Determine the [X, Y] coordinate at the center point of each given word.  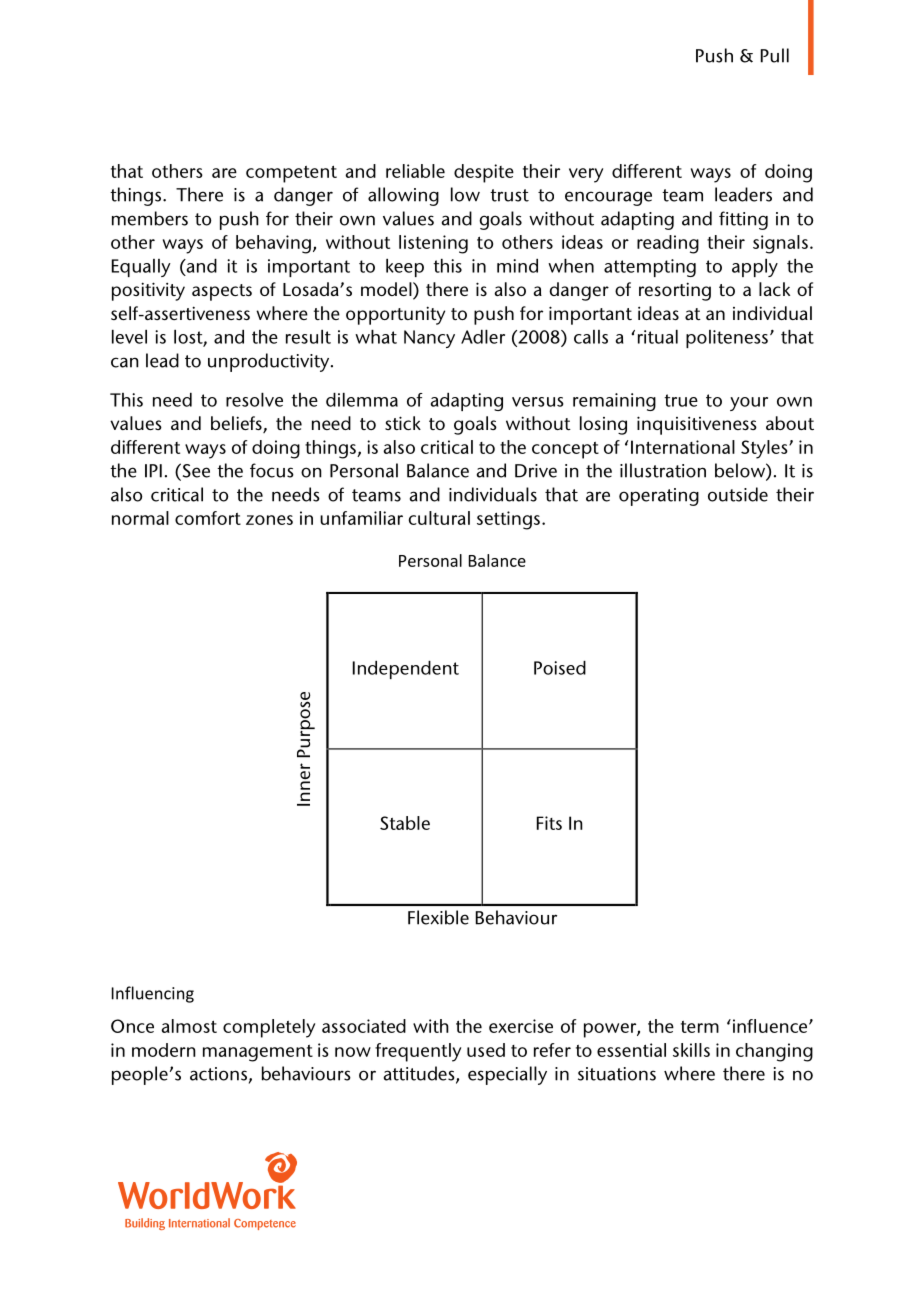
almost [189, 1026]
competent [291, 174]
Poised [560, 668]
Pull [775, 55]
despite [484, 173]
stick [403, 423]
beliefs [237, 424]
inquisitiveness [697, 425]
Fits [549, 823]
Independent [406, 670]
